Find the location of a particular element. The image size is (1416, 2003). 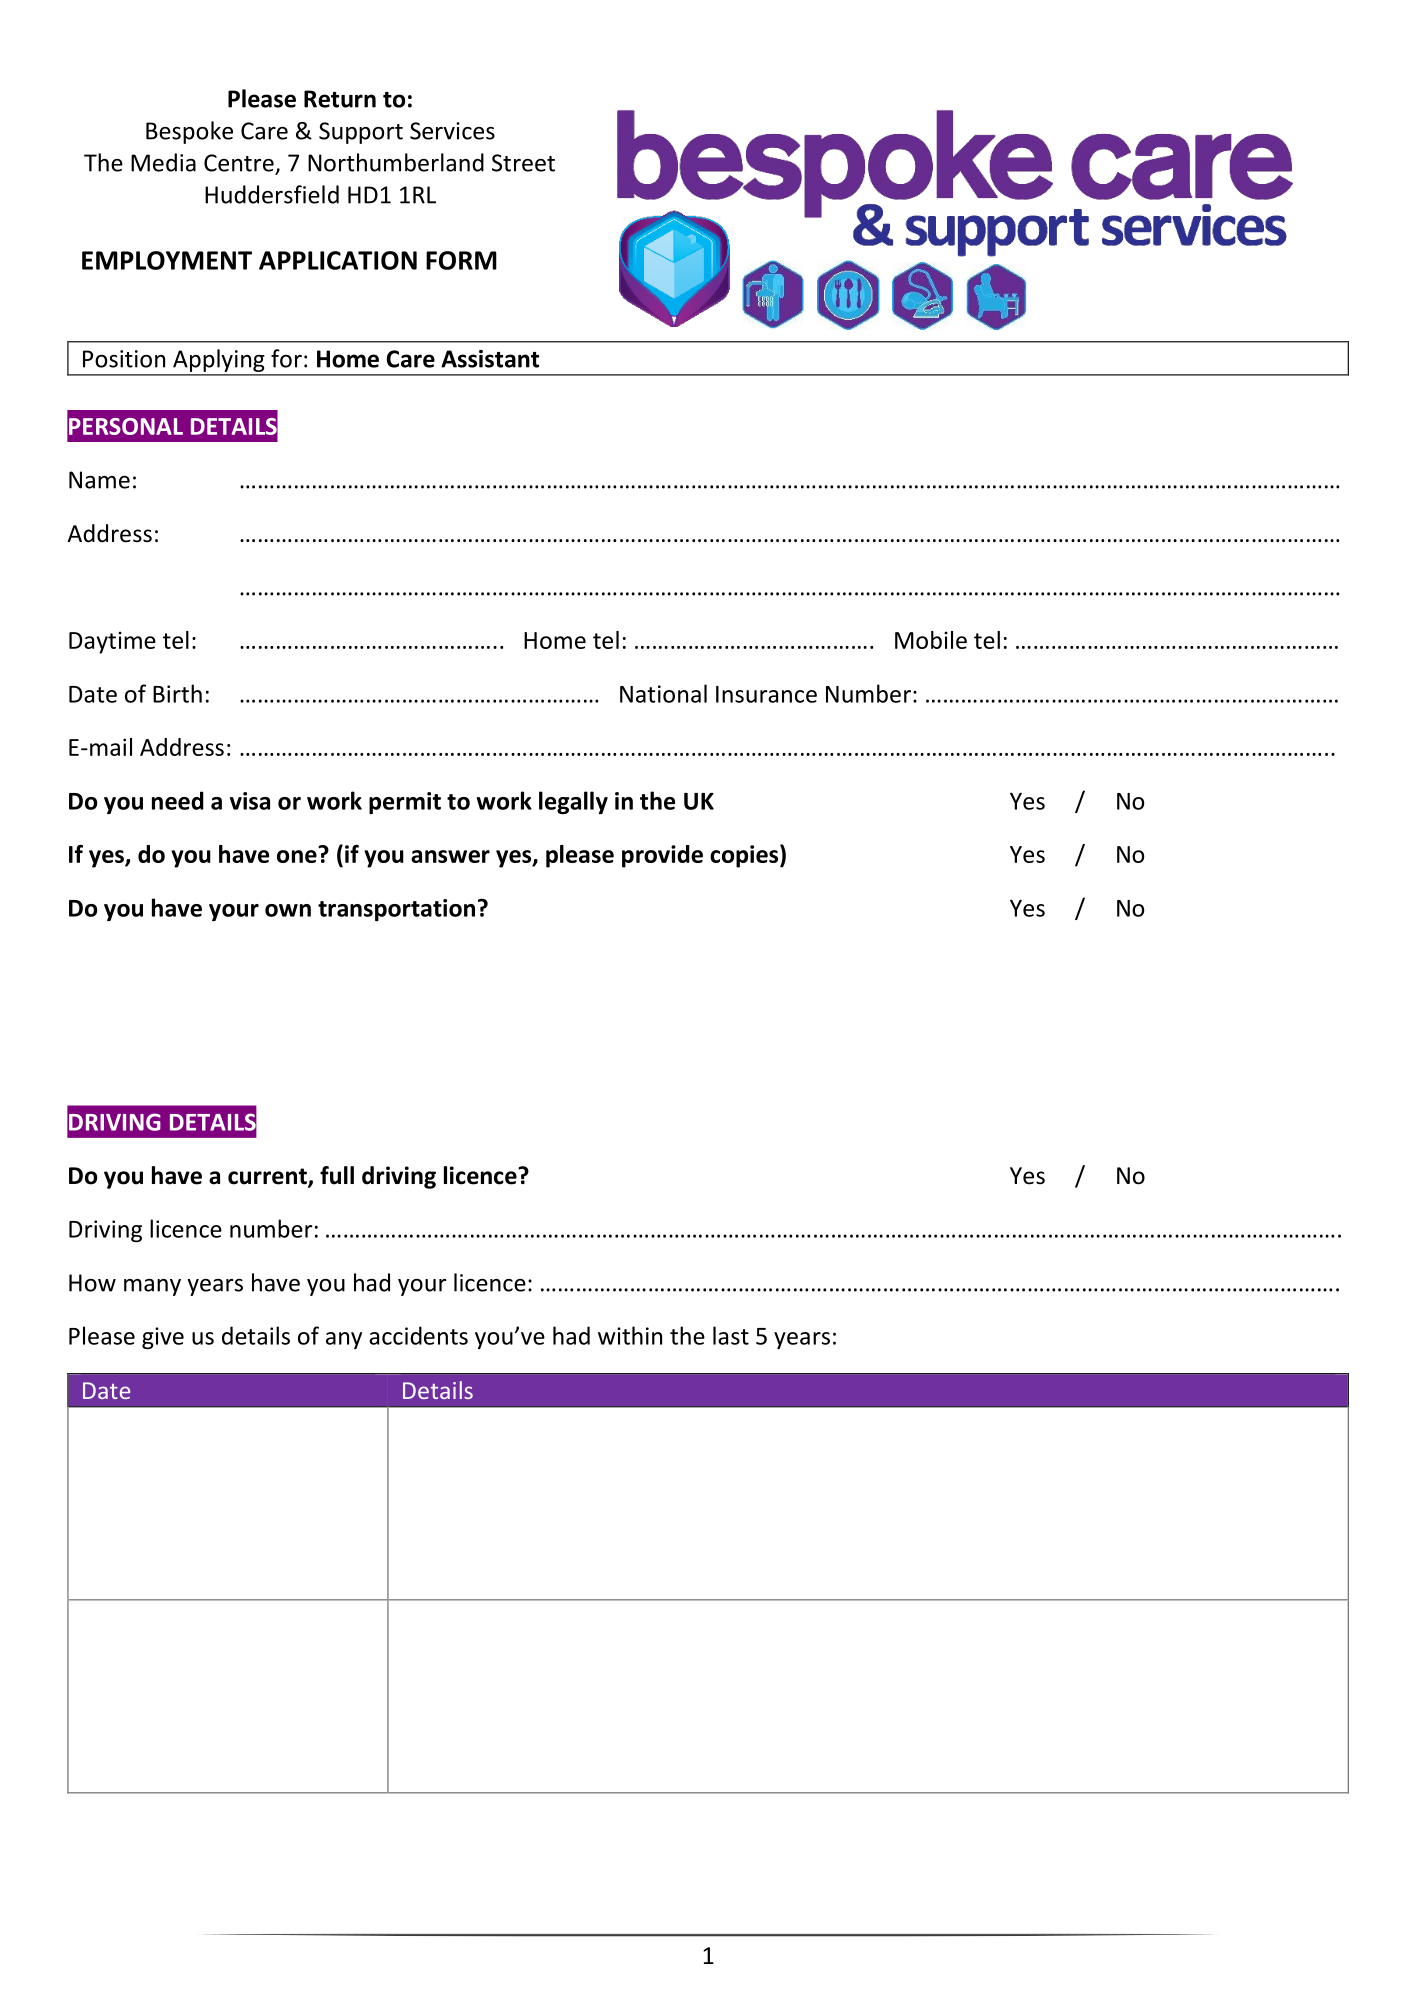

Street is located at coordinates (523, 163).
